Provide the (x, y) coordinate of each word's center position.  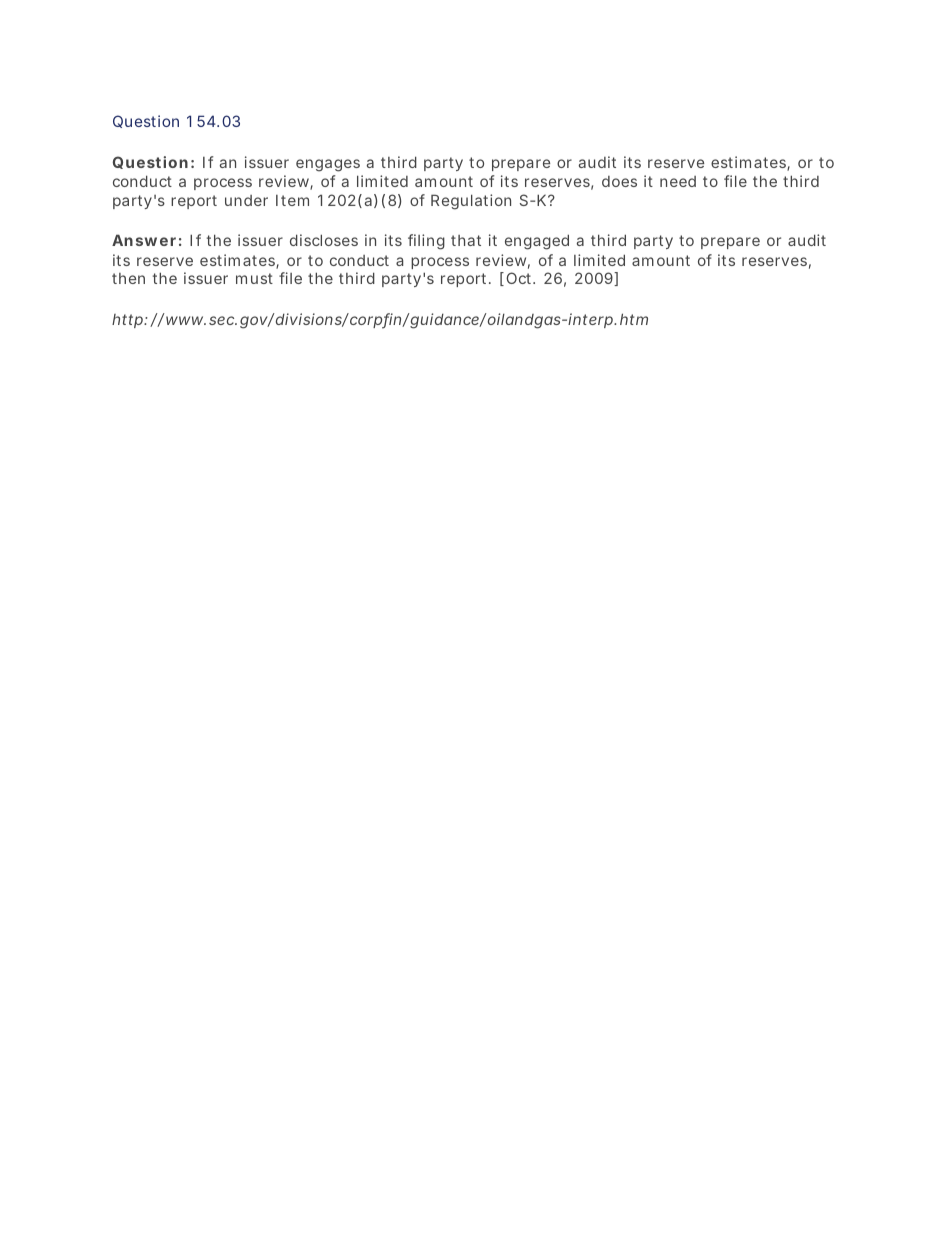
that (466, 240)
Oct (520, 278)
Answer (144, 240)
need (678, 181)
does (619, 181)
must (254, 278)
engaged (537, 242)
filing (426, 242)
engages (328, 165)
